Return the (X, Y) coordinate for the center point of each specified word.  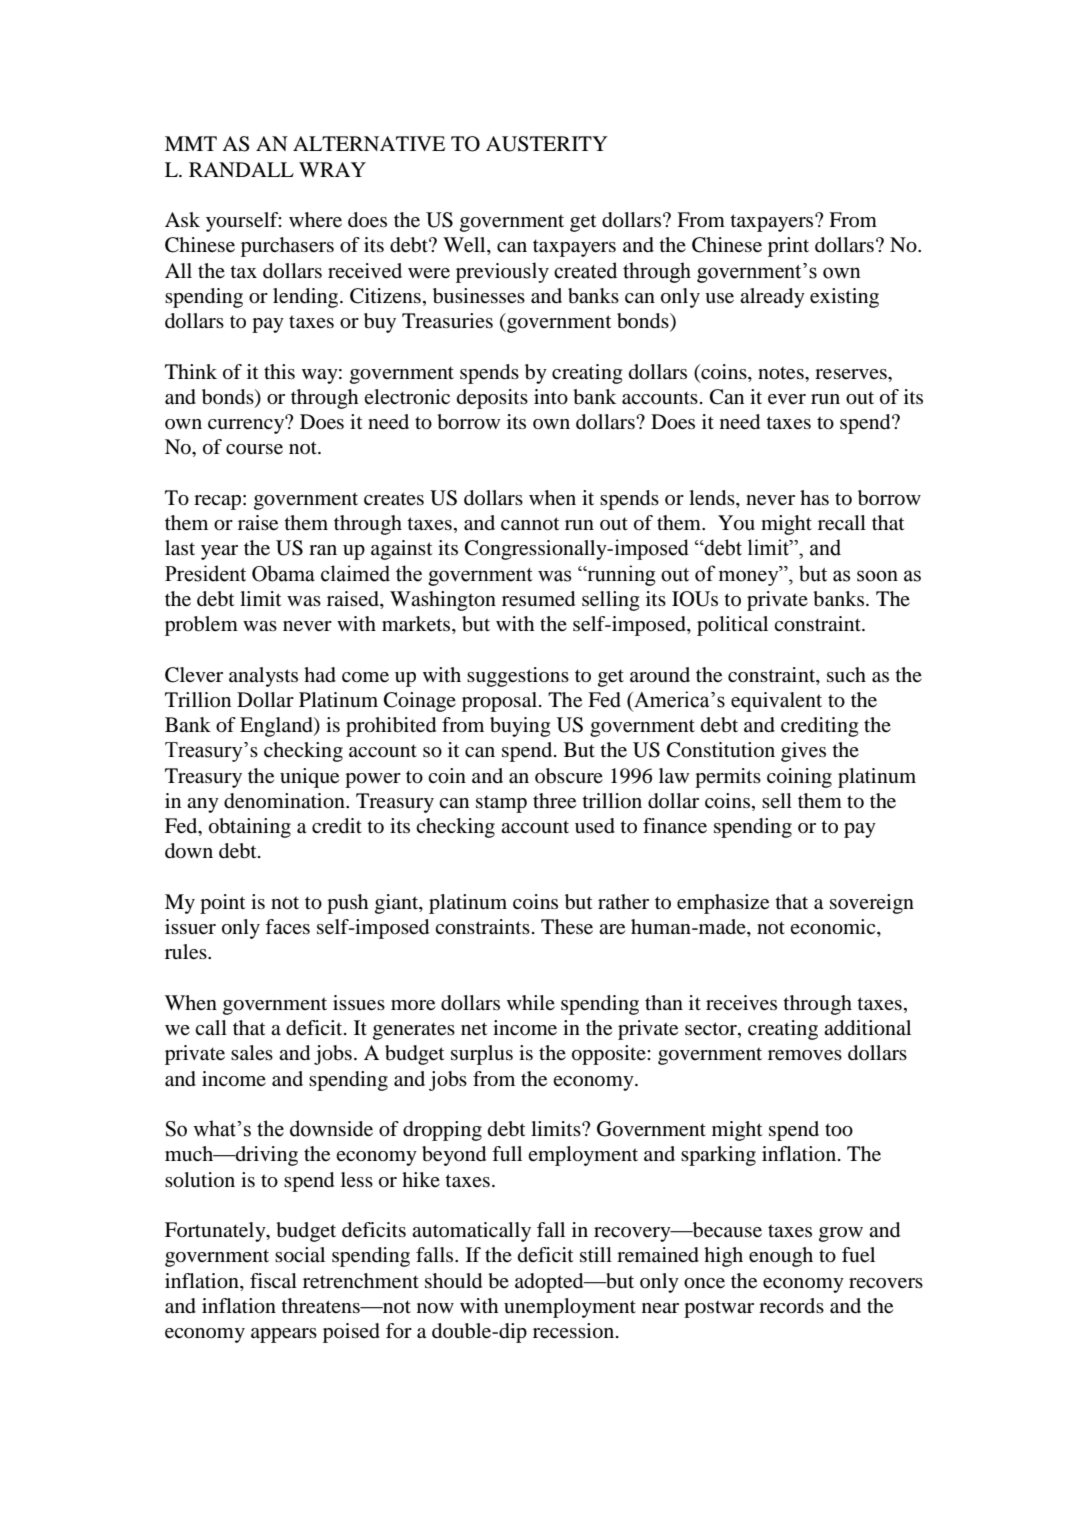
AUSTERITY (547, 144)
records (791, 1306)
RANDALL (241, 169)
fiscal (273, 1280)
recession (575, 1331)
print (788, 247)
